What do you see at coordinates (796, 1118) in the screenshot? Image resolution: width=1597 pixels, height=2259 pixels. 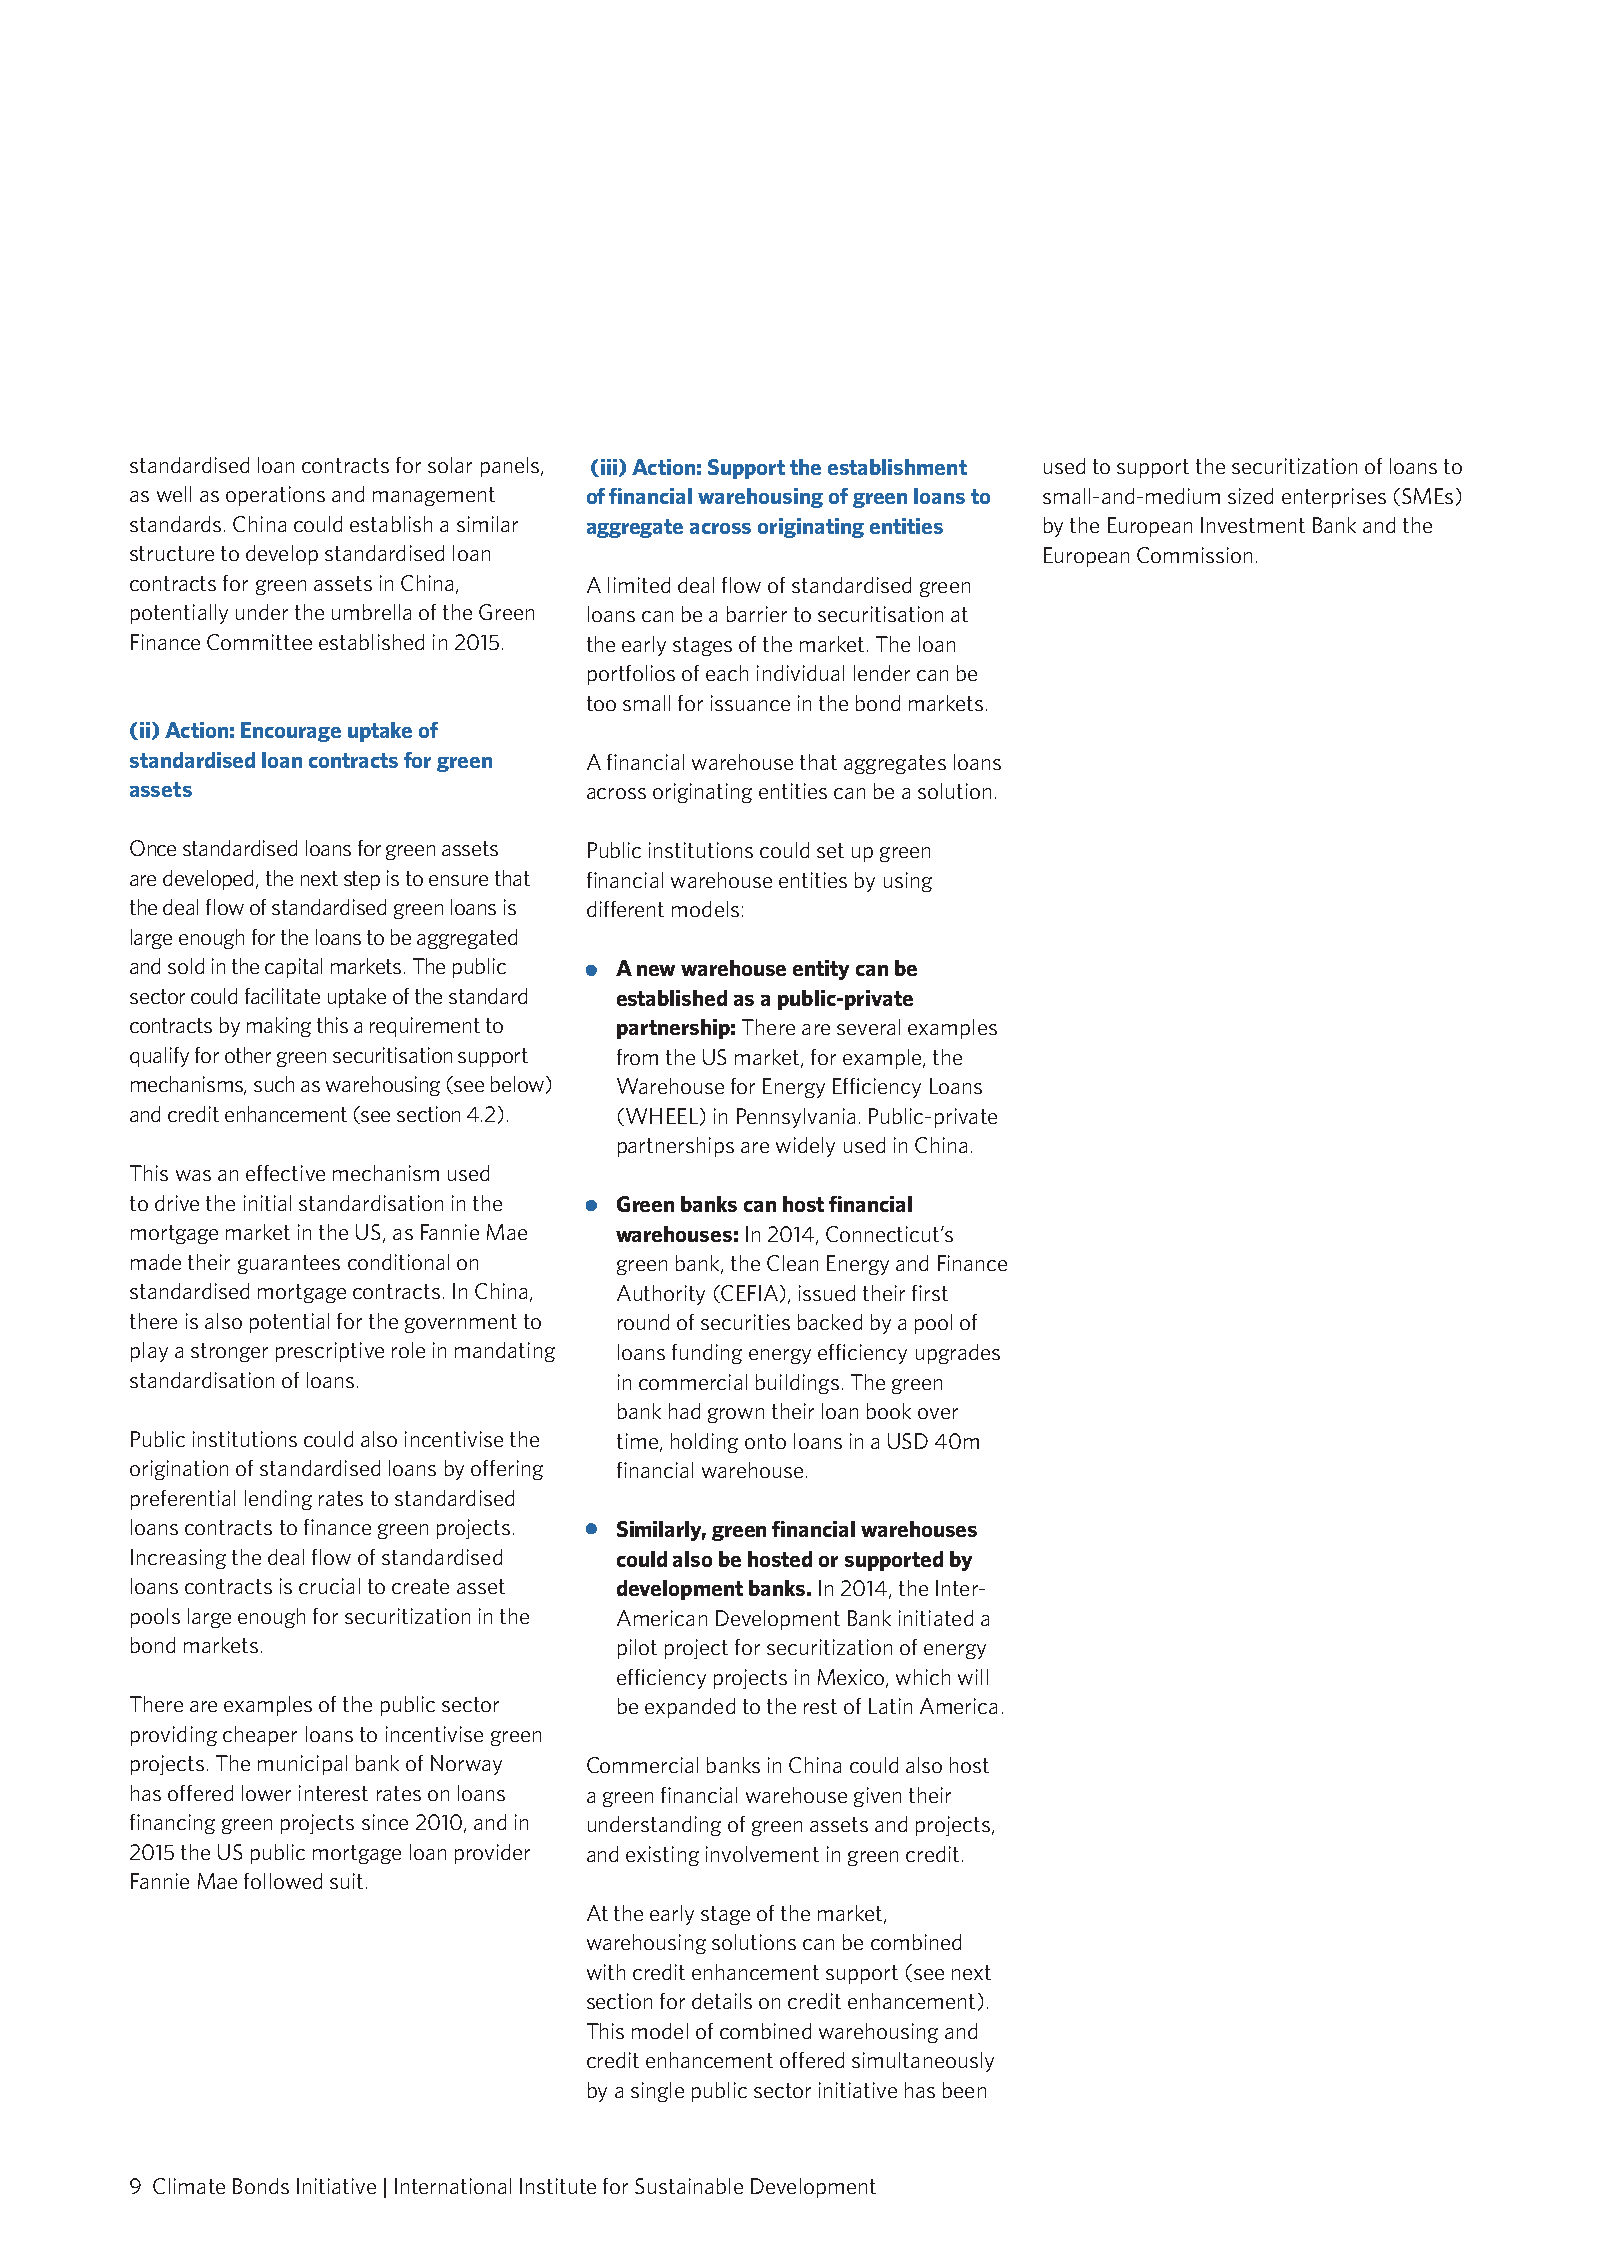 I see `Pennsylvania` at bounding box center [796, 1118].
